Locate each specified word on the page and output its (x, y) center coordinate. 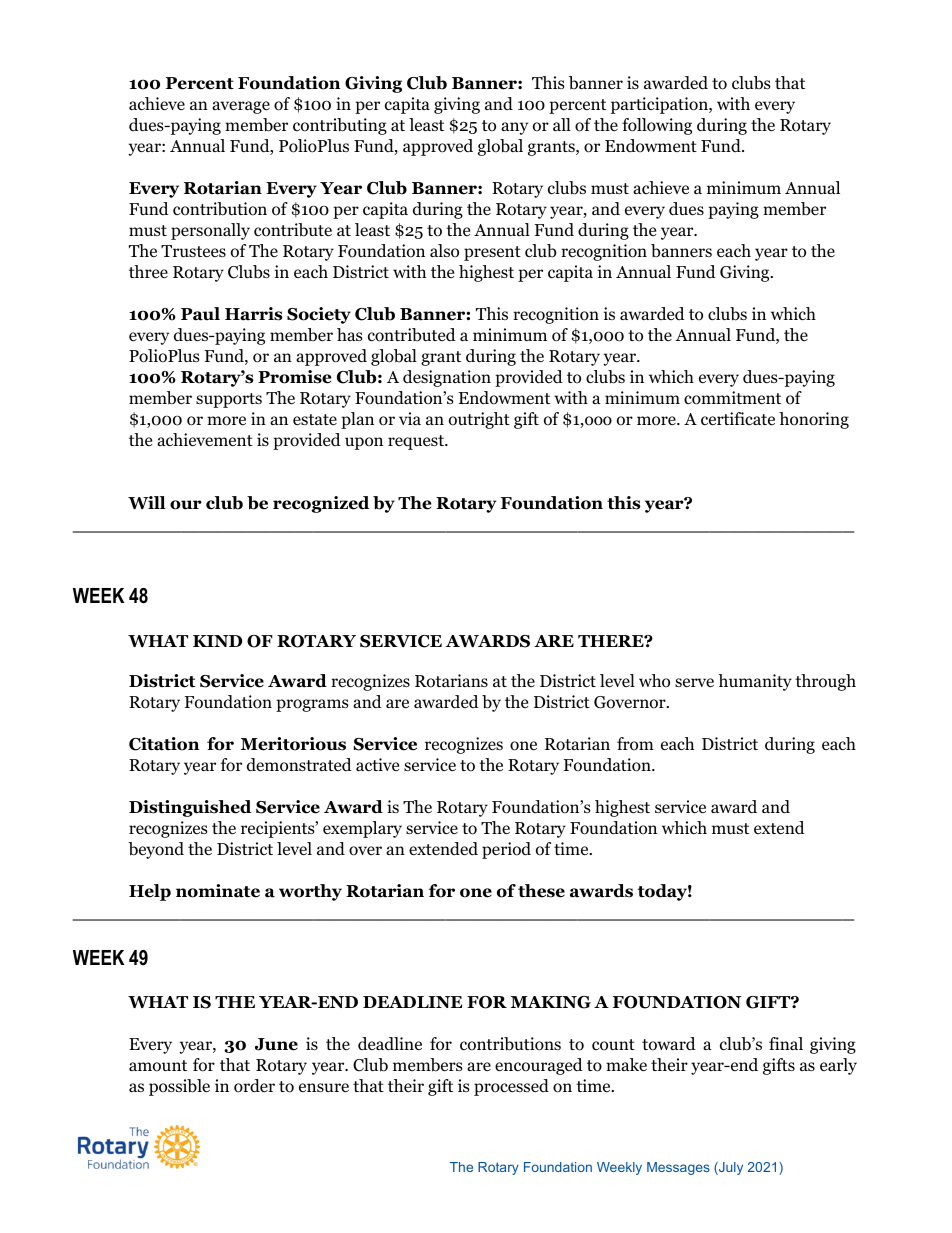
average (241, 107)
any (514, 128)
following (657, 126)
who (654, 681)
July (730, 1168)
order (254, 1086)
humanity (755, 682)
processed (511, 1087)
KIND (217, 641)
